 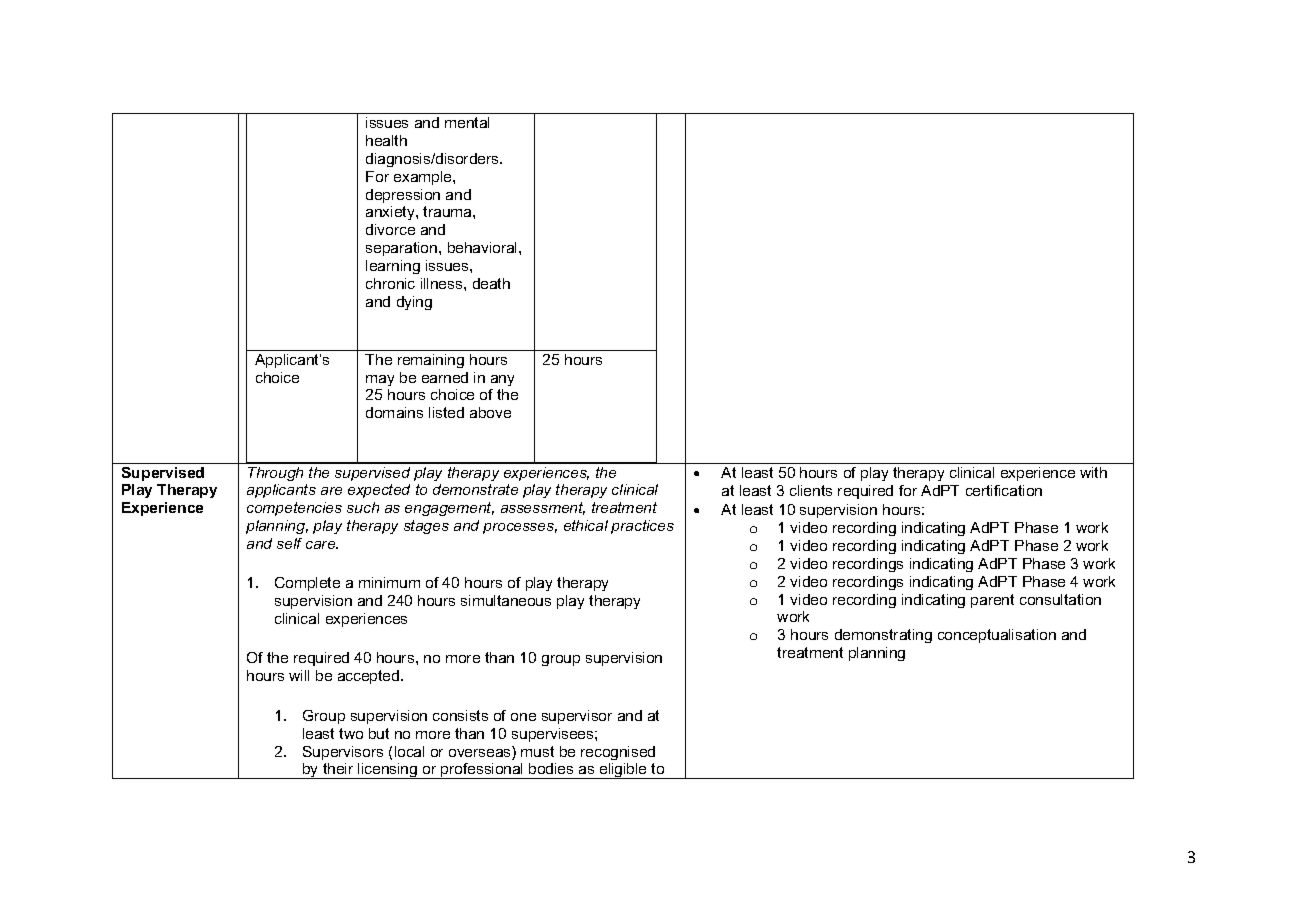 What do you see at coordinates (393, 267) in the page?
I see `learning` at bounding box center [393, 267].
